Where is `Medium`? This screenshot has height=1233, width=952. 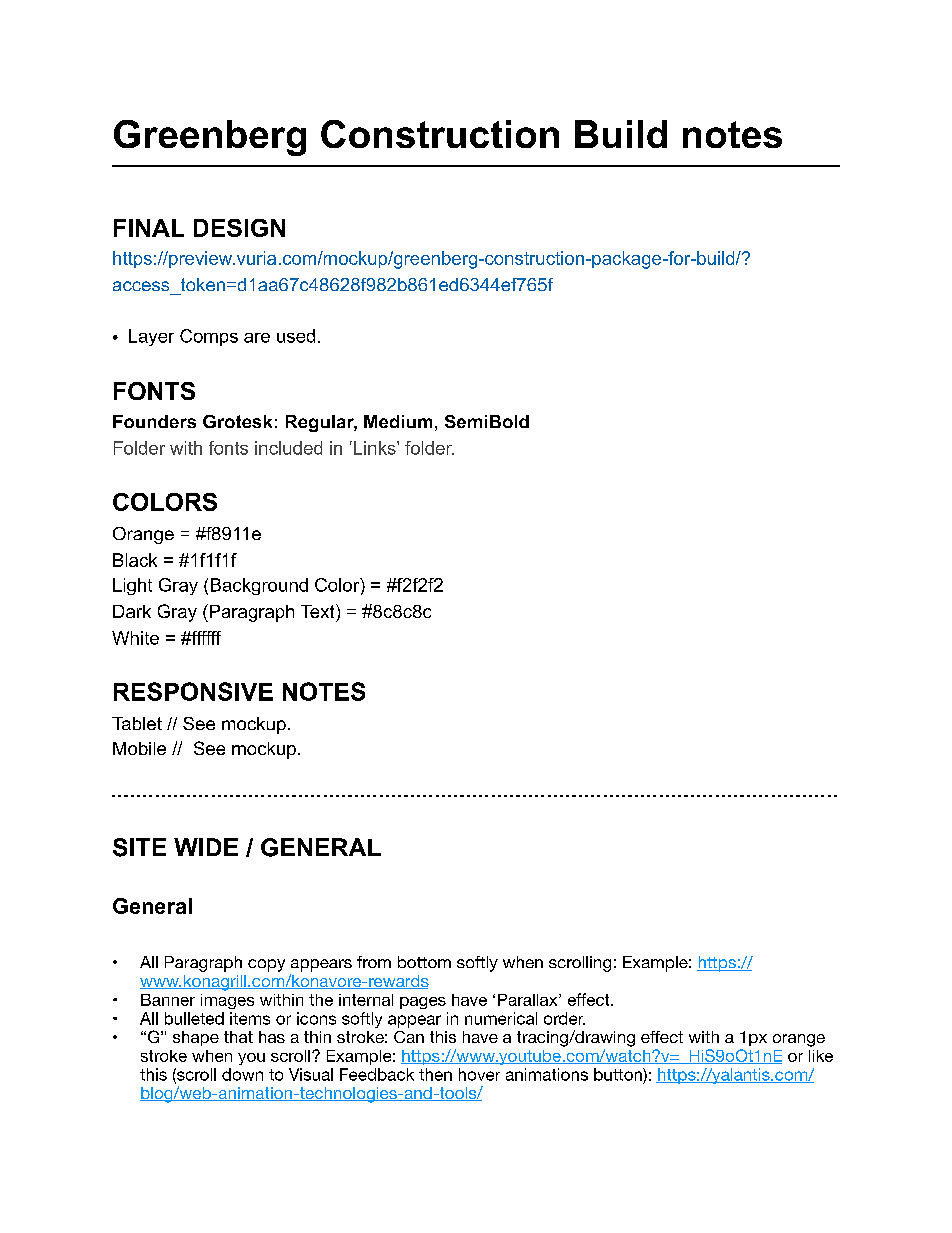 Medium is located at coordinates (398, 421).
